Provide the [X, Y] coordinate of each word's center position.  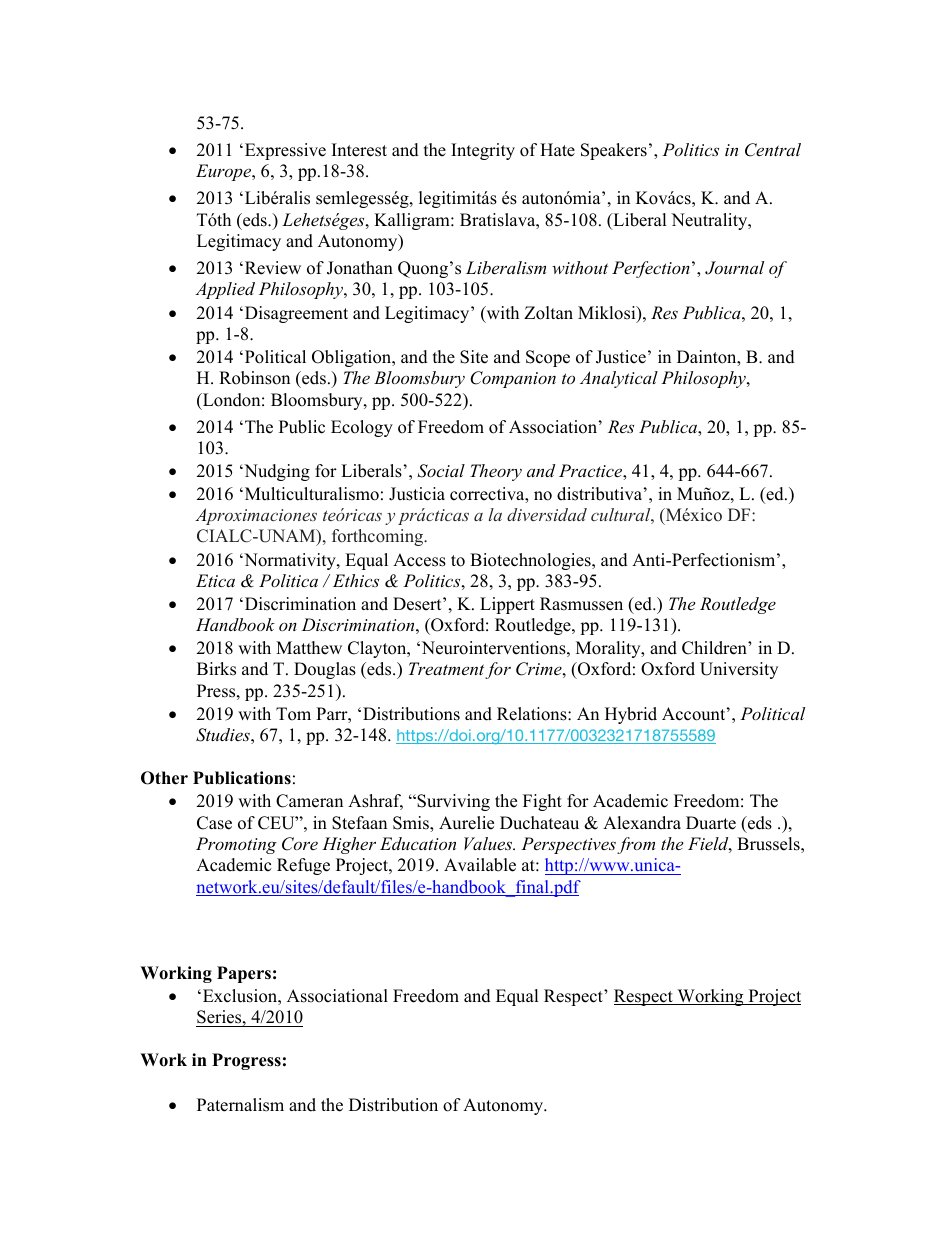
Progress [246, 1061]
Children [715, 648]
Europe [225, 172]
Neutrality [710, 221]
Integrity [483, 151]
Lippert [507, 605]
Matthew [309, 648]
